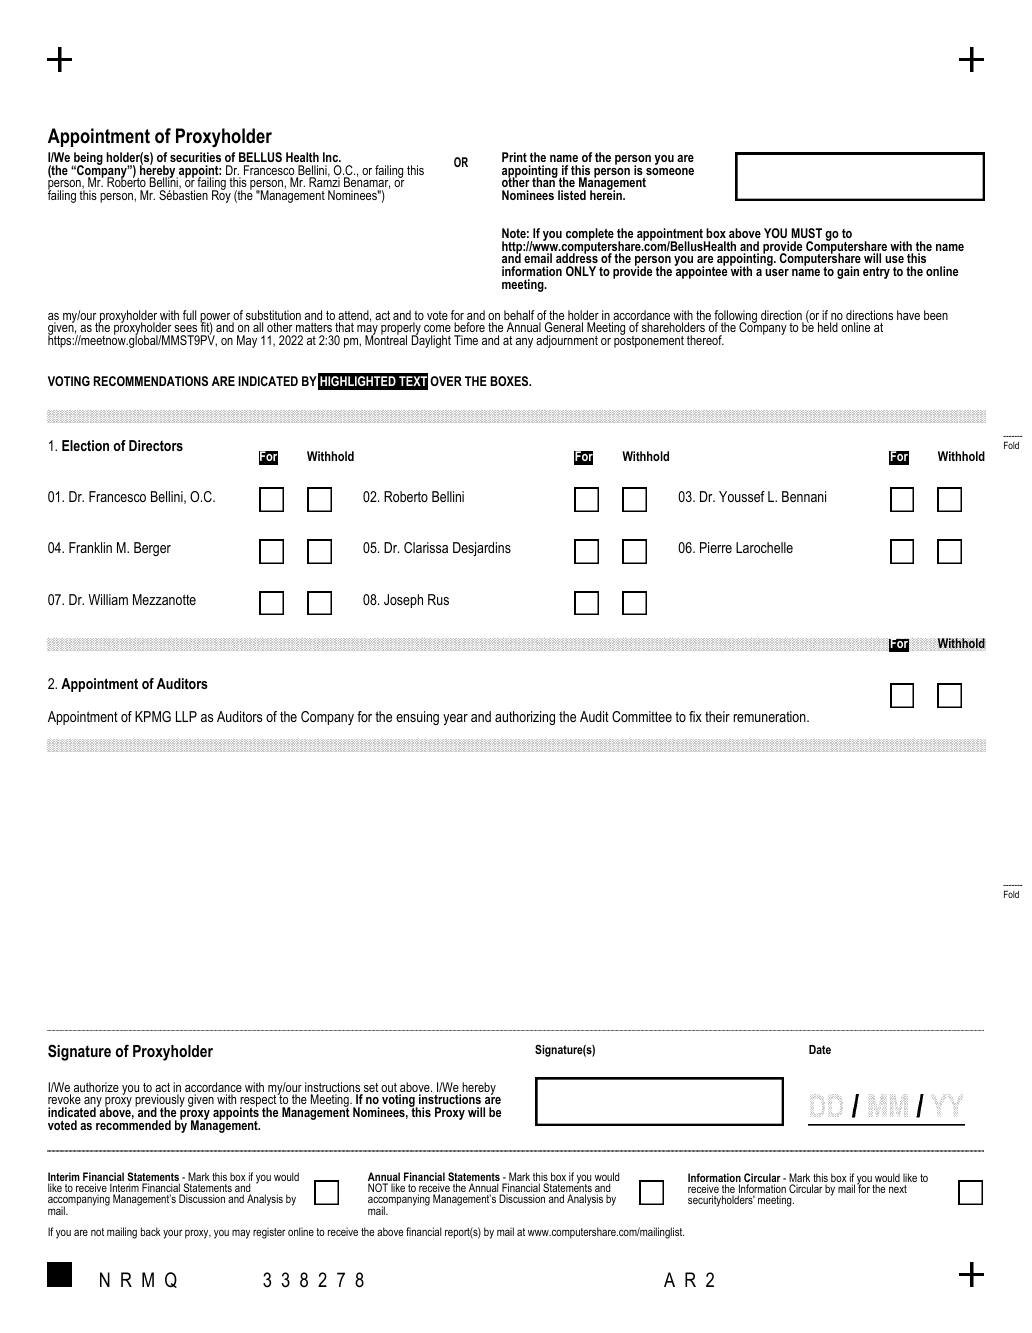 The width and height of the image is (1032, 1333). Describe the element at coordinates (716, 547) in the image. I see `Pierre` at that location.
